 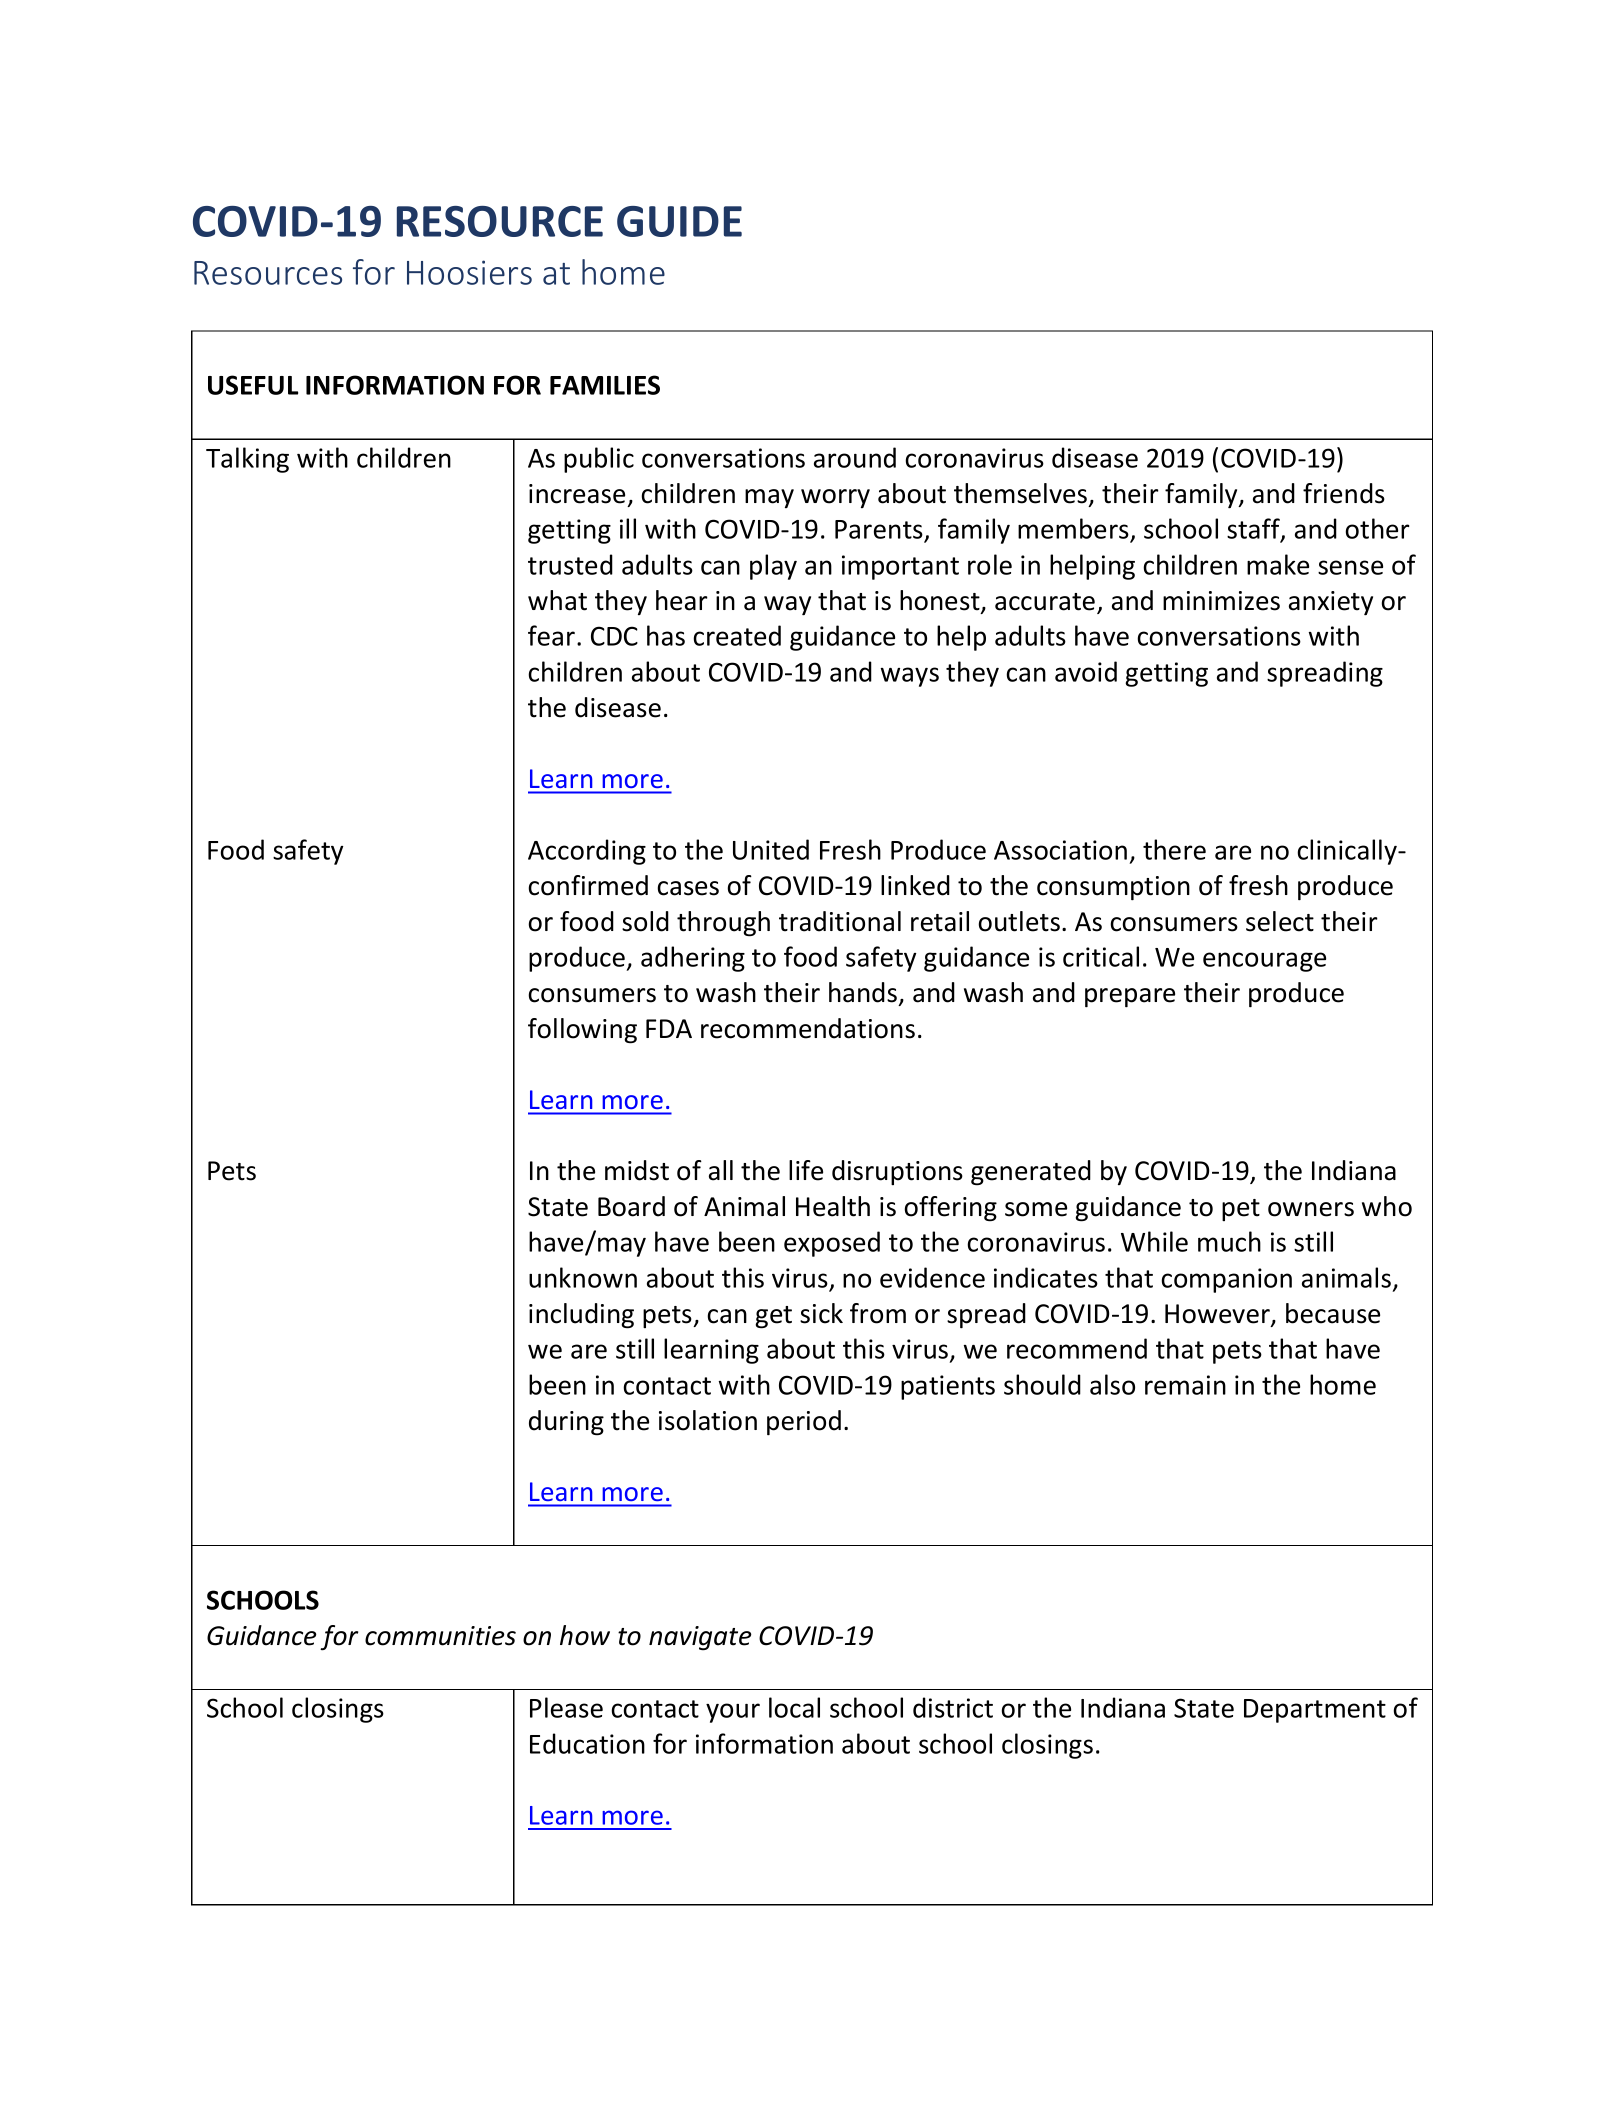 What do you see at coordinates (1174, 849) in the screenshot?
I see `there` at bounding box center [1174, 849].
